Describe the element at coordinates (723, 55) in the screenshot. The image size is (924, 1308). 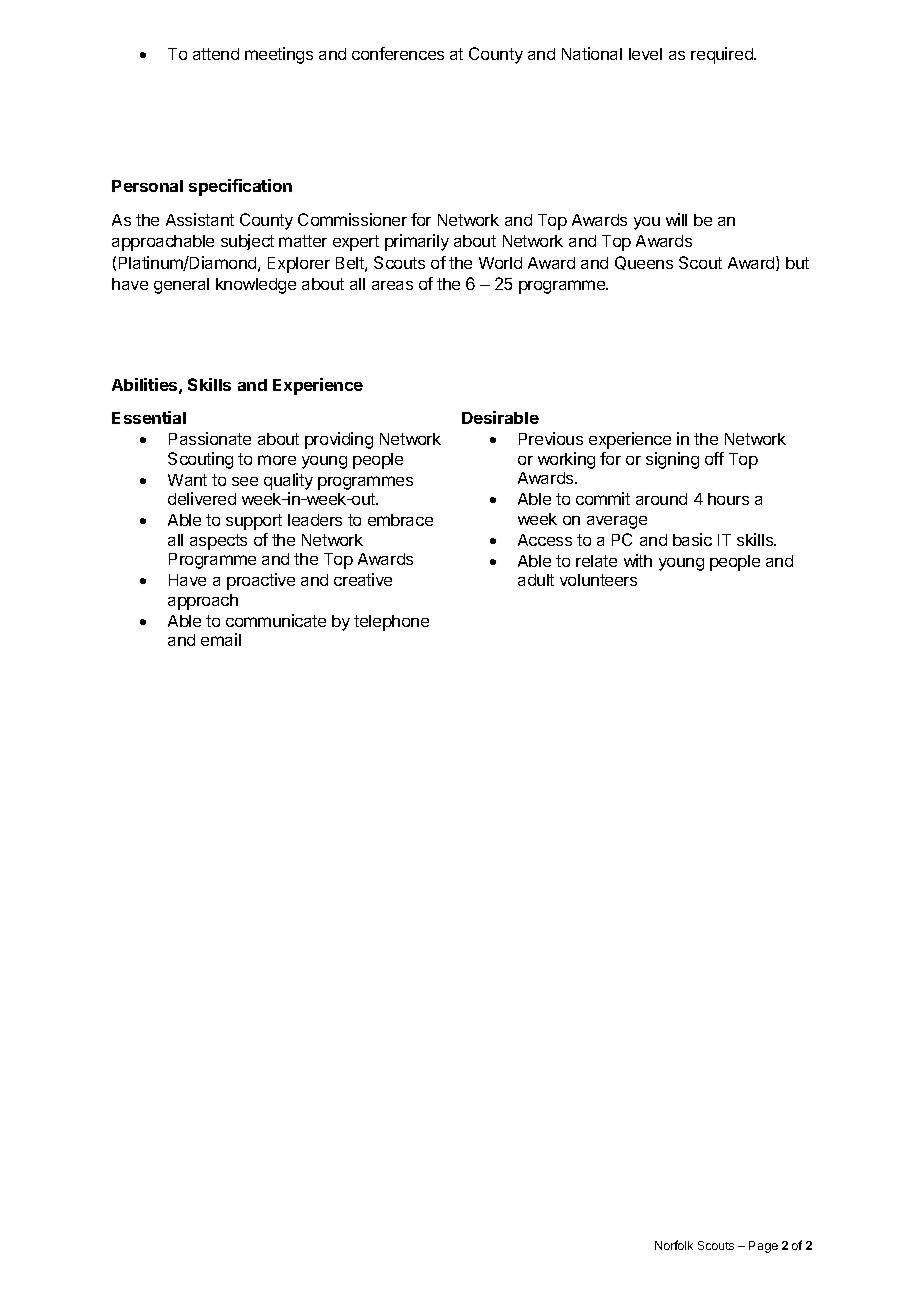
I see `required` at that location.
